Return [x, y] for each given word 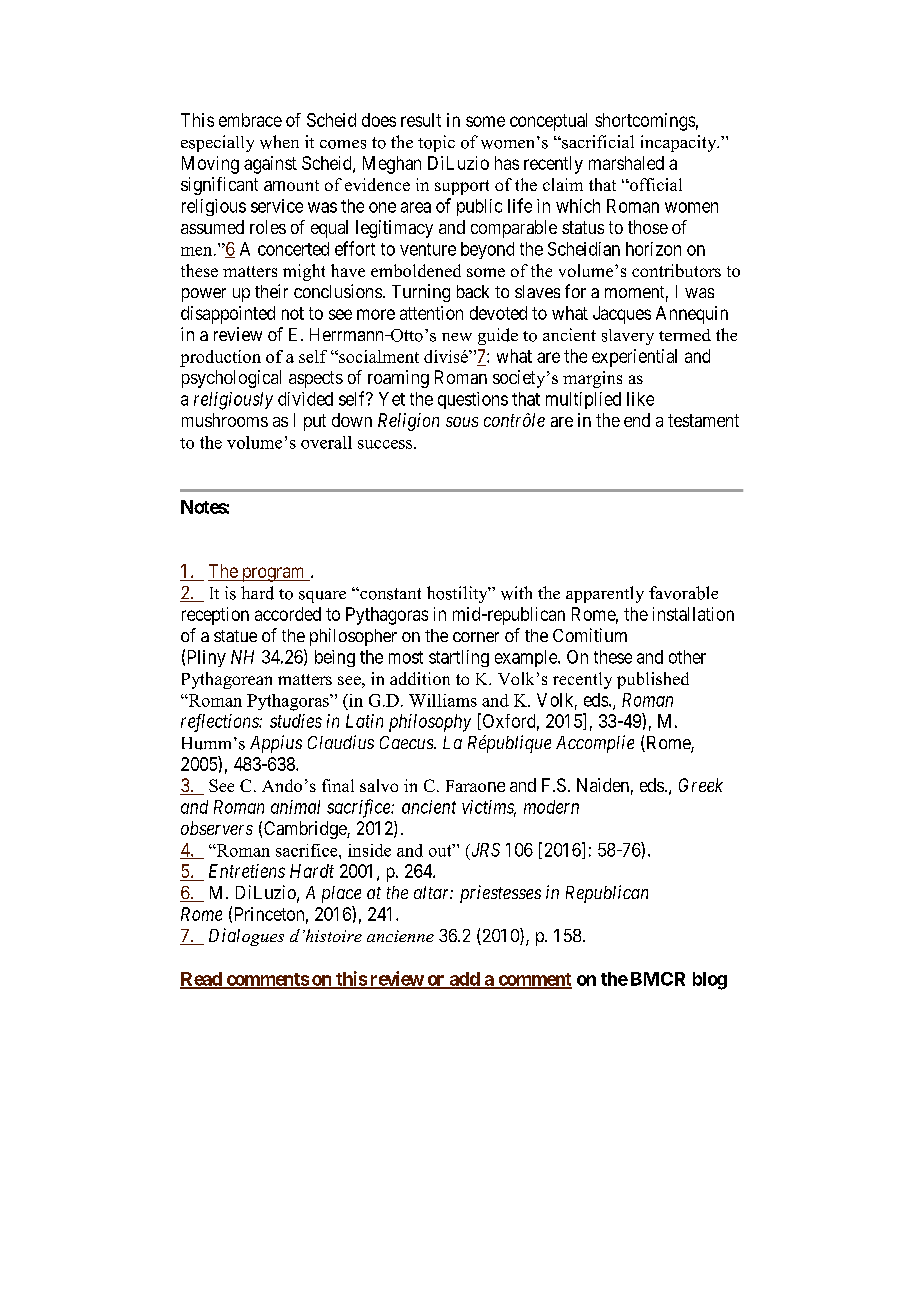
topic [436, 143]
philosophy [430, 723]
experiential [634, 358]
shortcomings [645, 122]
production [220, 358]
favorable [683, 593]
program [273, 574]
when [279, 142]
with [516, 593]
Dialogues [246, 937]
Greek [701, 785]
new [457, 337]
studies [296, 721]
